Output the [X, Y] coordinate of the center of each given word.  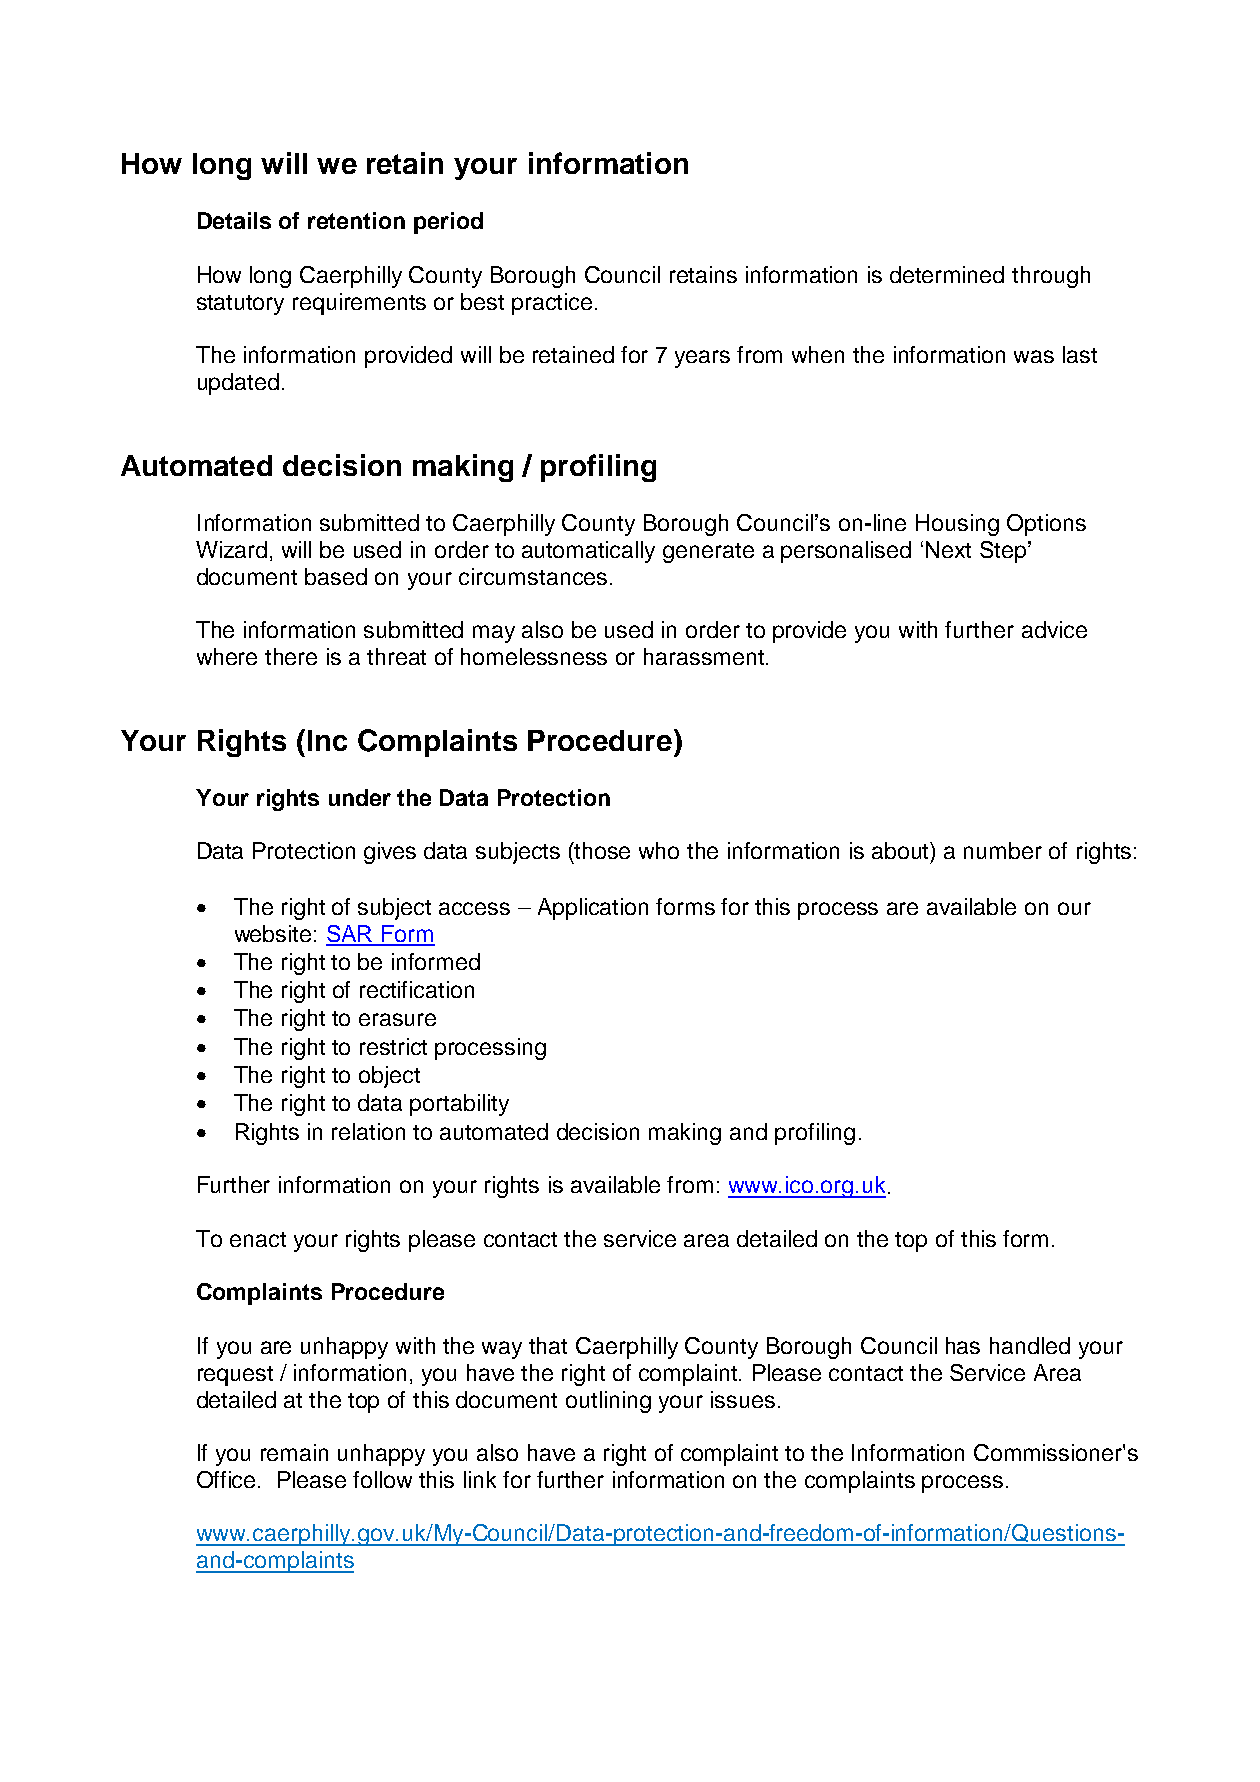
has [963, 1345]
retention [356, 220]
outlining [608, 1402]
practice [552, 304]
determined [947, 274]
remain [294, 1452]
